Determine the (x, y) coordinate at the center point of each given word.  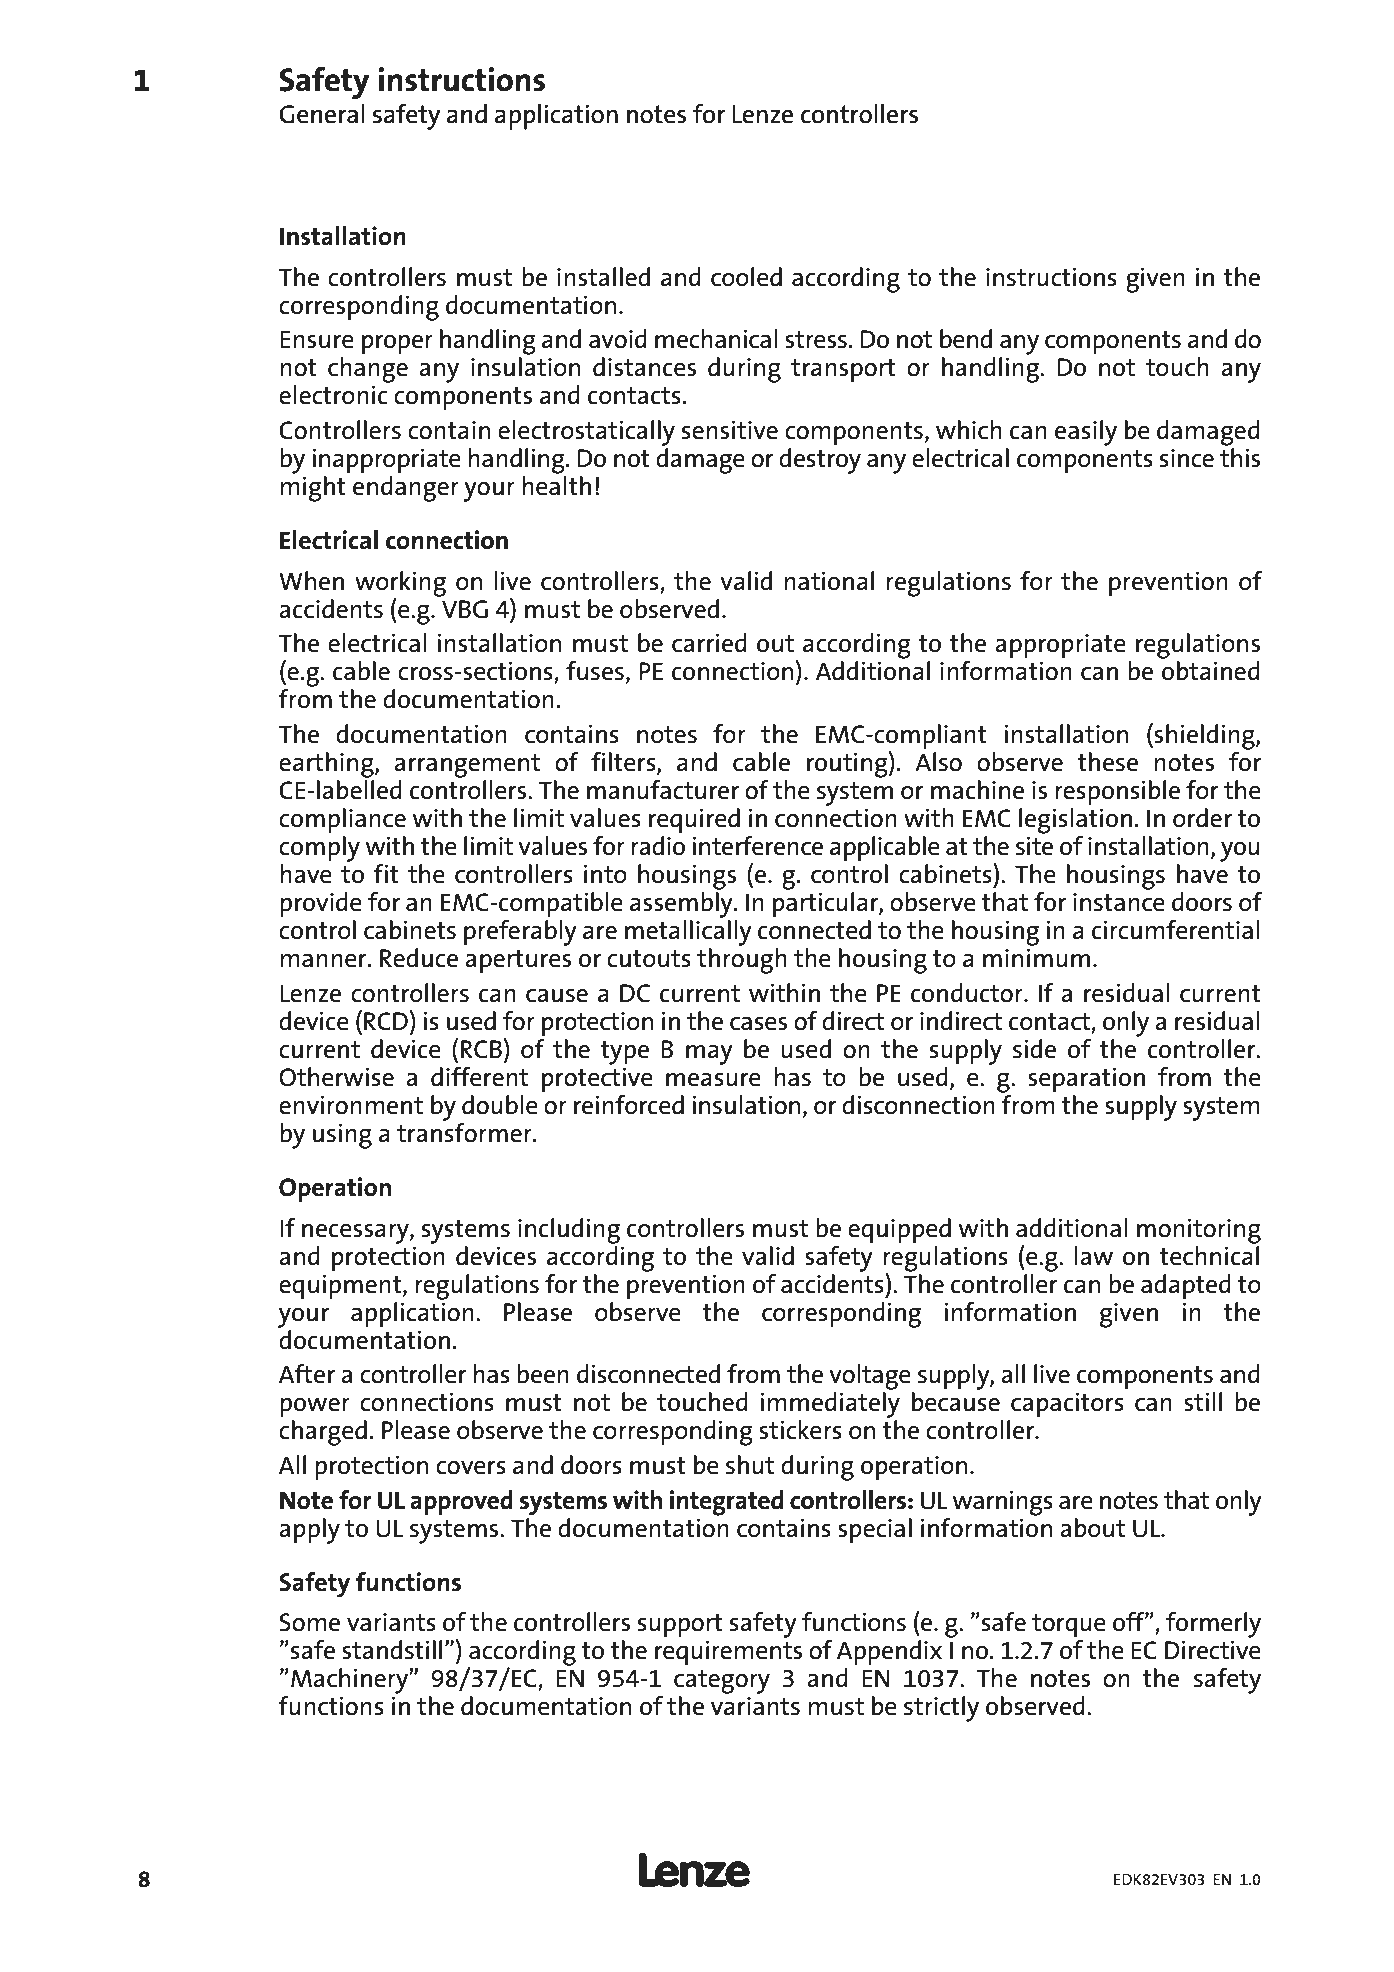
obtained (1211, 671)
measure (713, 1080)
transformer (465, 1131)
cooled (746, 277)
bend (966, 339)
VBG (465, 609)
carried (709, 643)
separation (1086, 1080)
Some (310, 1622)
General (322, 114)
